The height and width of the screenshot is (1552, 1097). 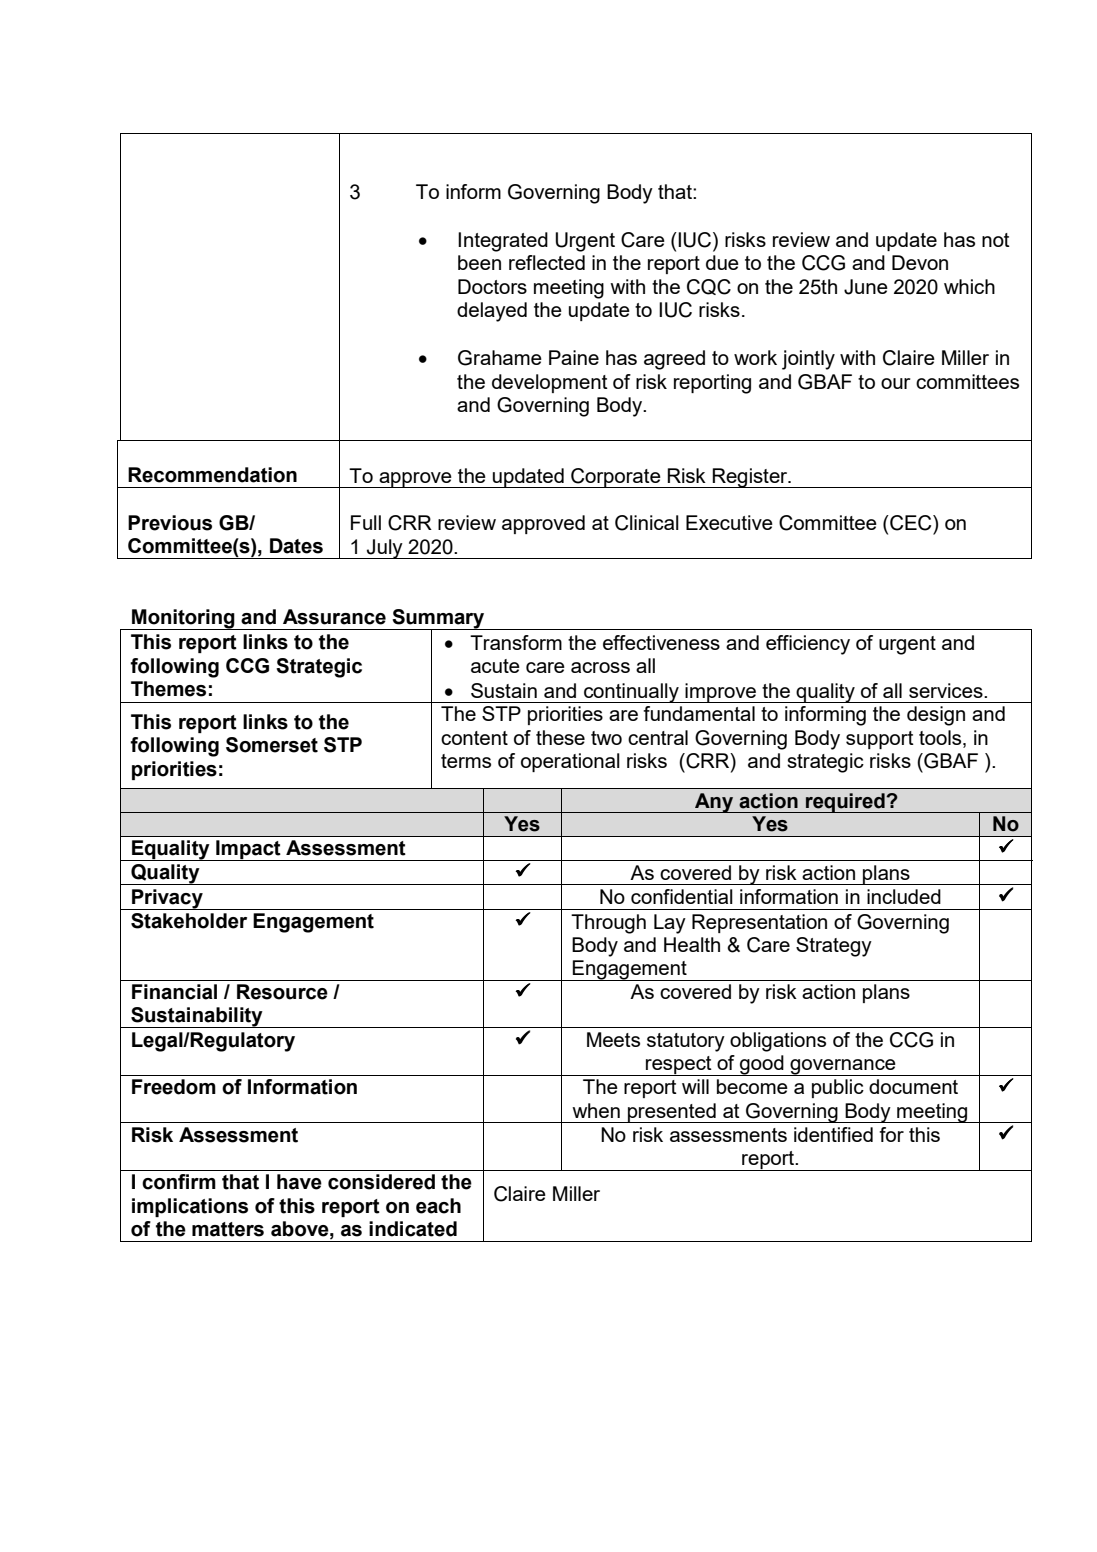 I want to click on Through, so click(x=608, y=924).
